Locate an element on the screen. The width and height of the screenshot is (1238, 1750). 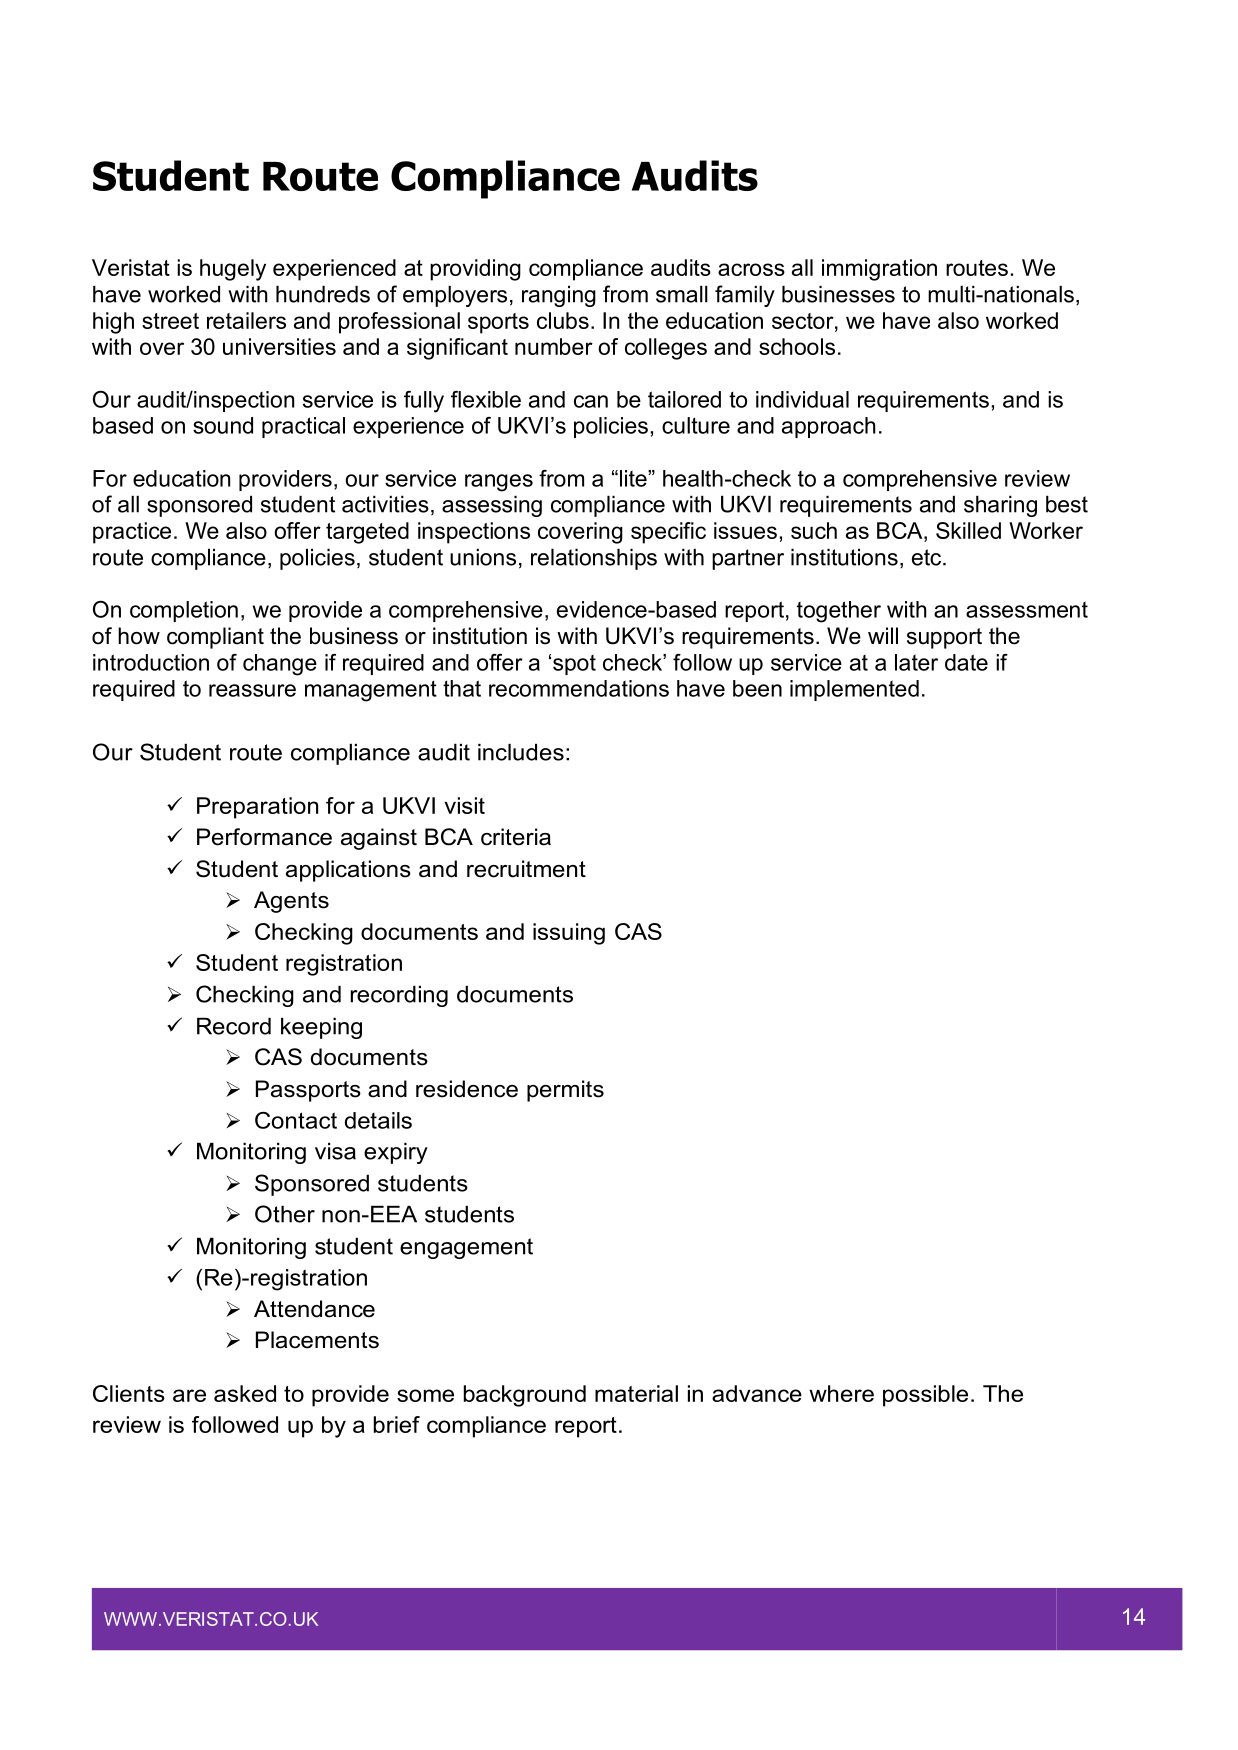
spot is located at coordinates (574, 665).
